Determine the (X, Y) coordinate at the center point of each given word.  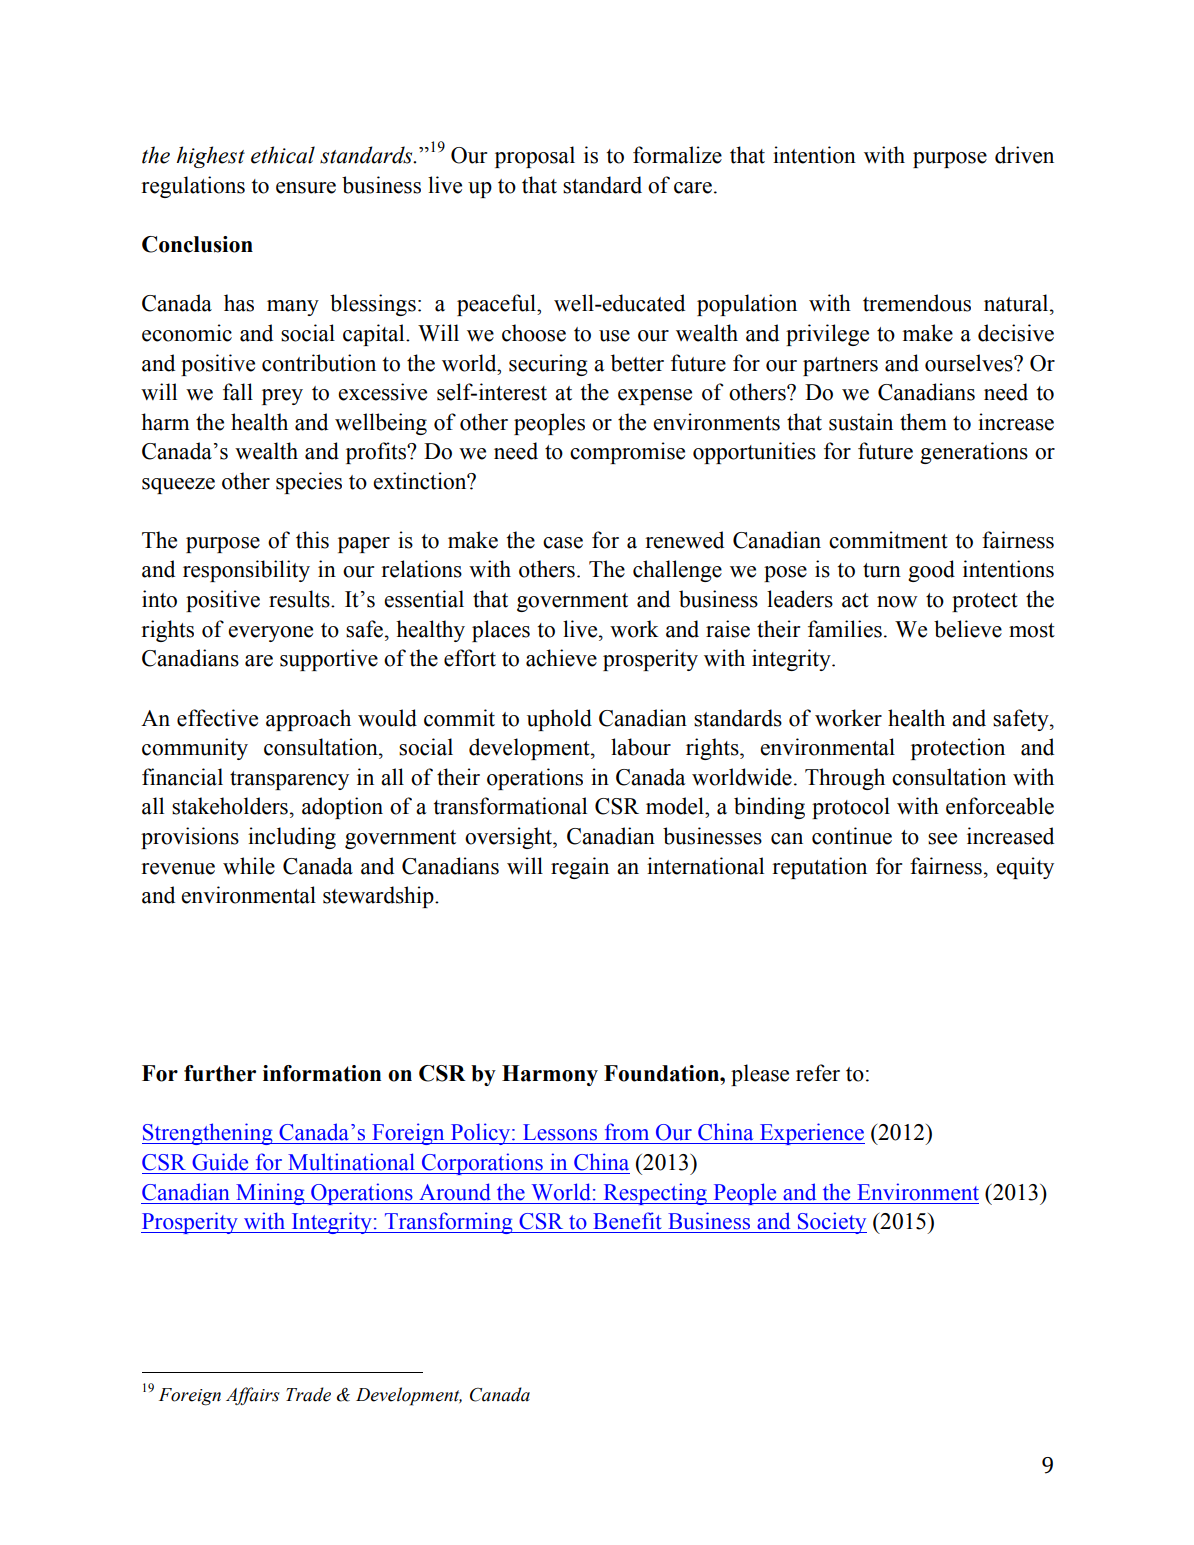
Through (845, 779)
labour (641, 747)
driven (1024, 155)
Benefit (627, 1221)
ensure (306, 188)
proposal (535, 157)
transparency (289, 780)
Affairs (252, 1396)
